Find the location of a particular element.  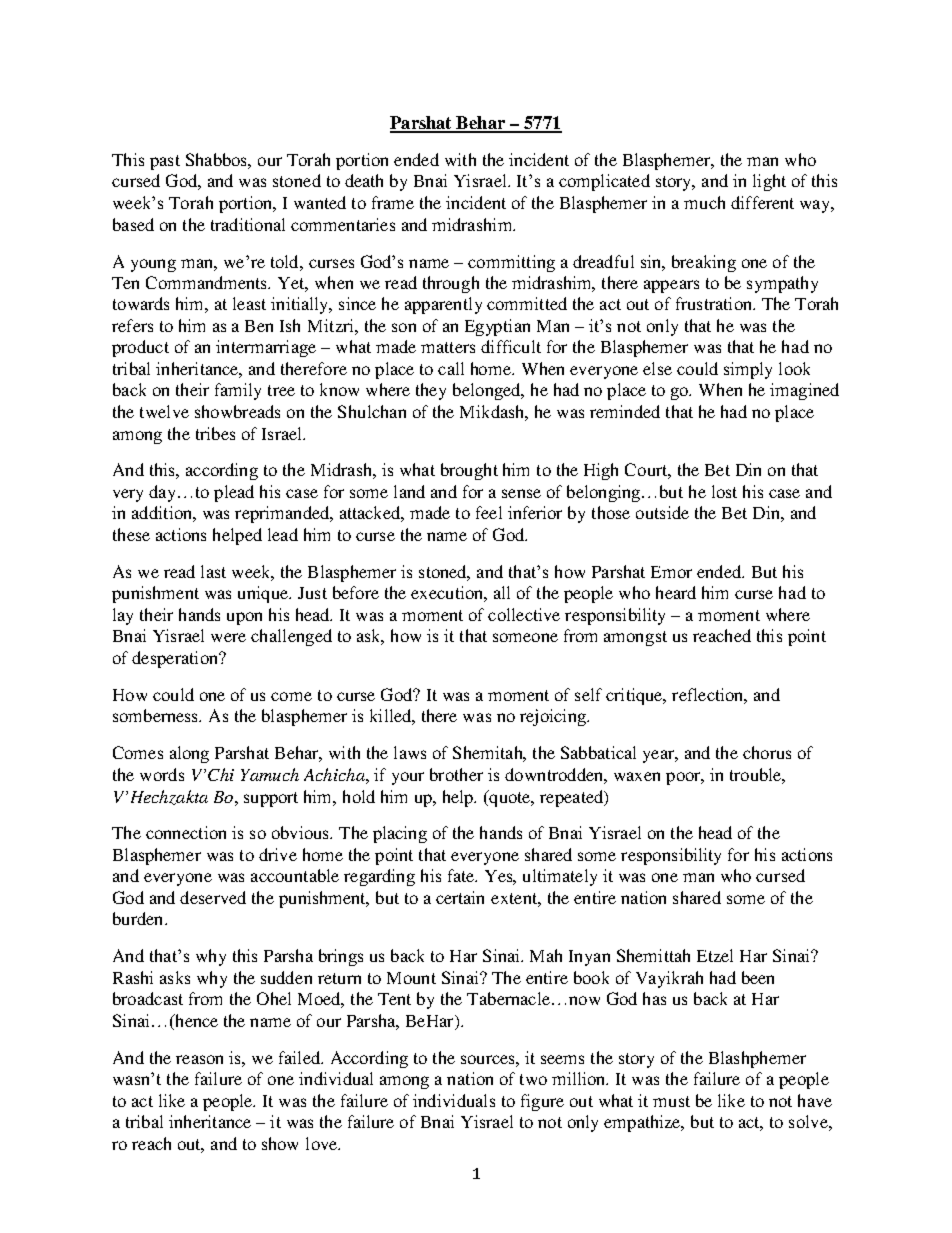

must is located at coordinates (671, 1101).
